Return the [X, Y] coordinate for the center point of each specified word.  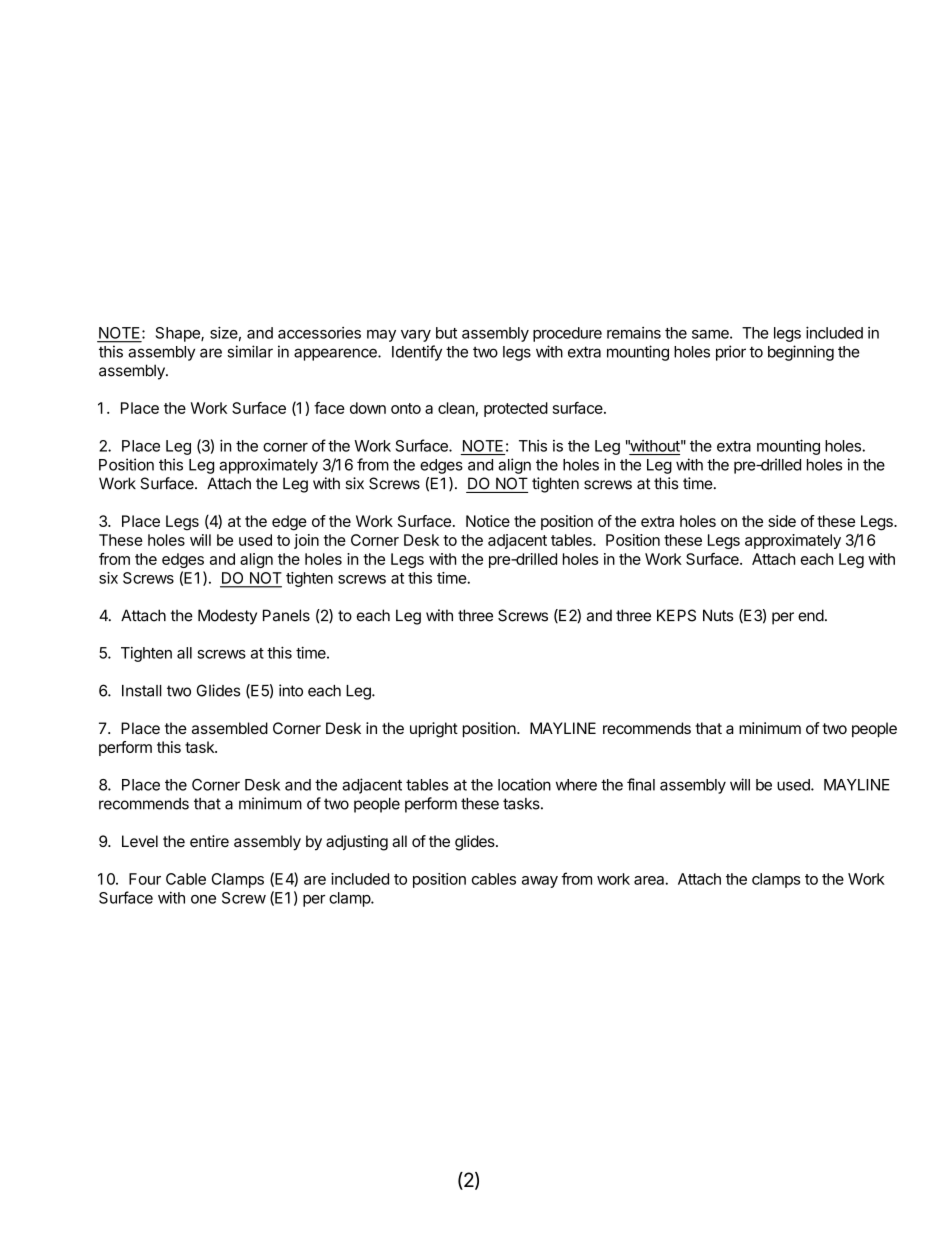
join [306, 541]
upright [434, 730]
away [540, 882]
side [782, 521]
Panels [286, 615]
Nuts [718, 615]
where [576, 785]
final [641, 784]
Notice [488, 521]
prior [731, 353]
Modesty [227, 617]
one [203, 899]
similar [250, 351]
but [446, 333]
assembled [230, 728]
